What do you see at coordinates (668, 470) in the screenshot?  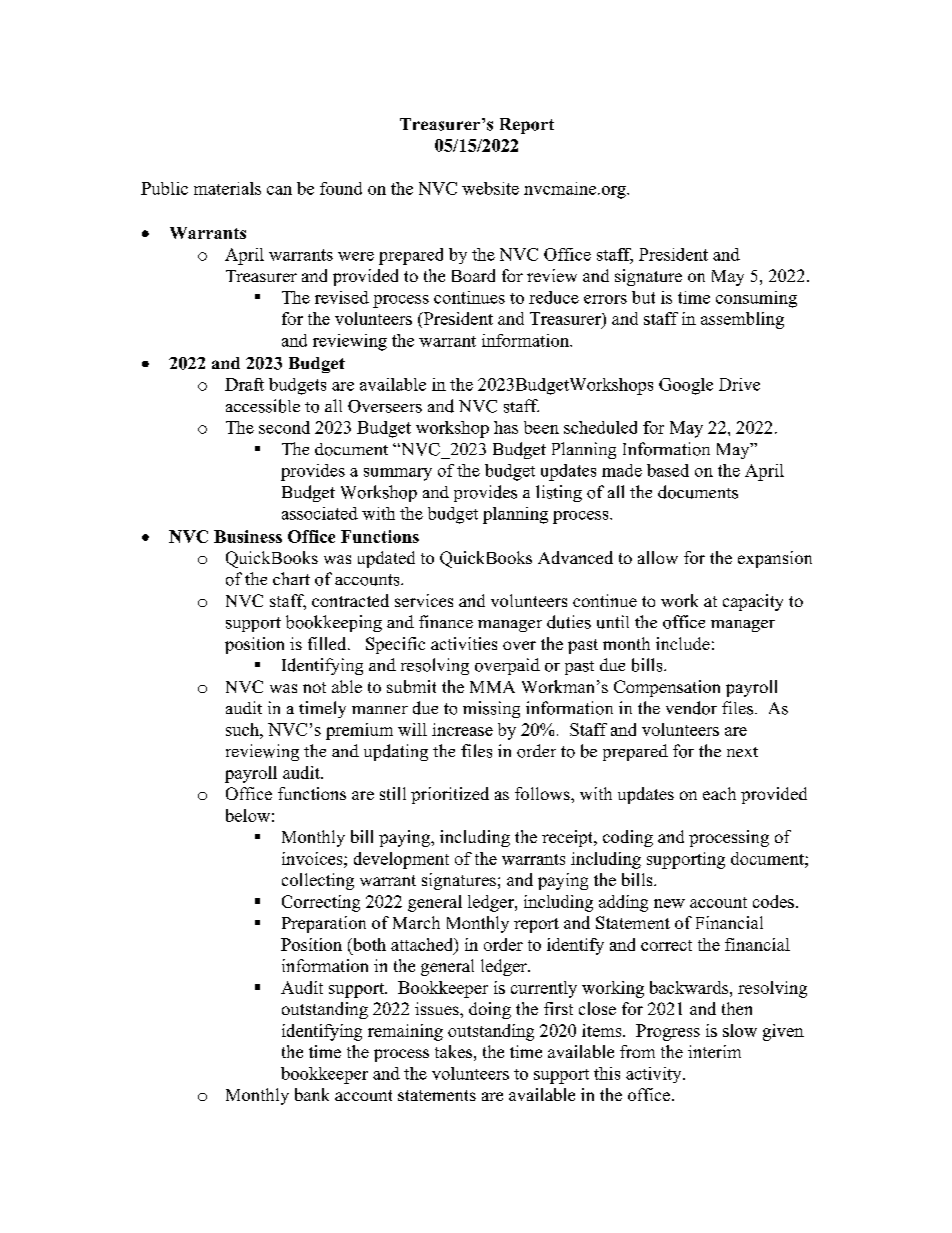 I see `based` at bounding box center [668, 470].
